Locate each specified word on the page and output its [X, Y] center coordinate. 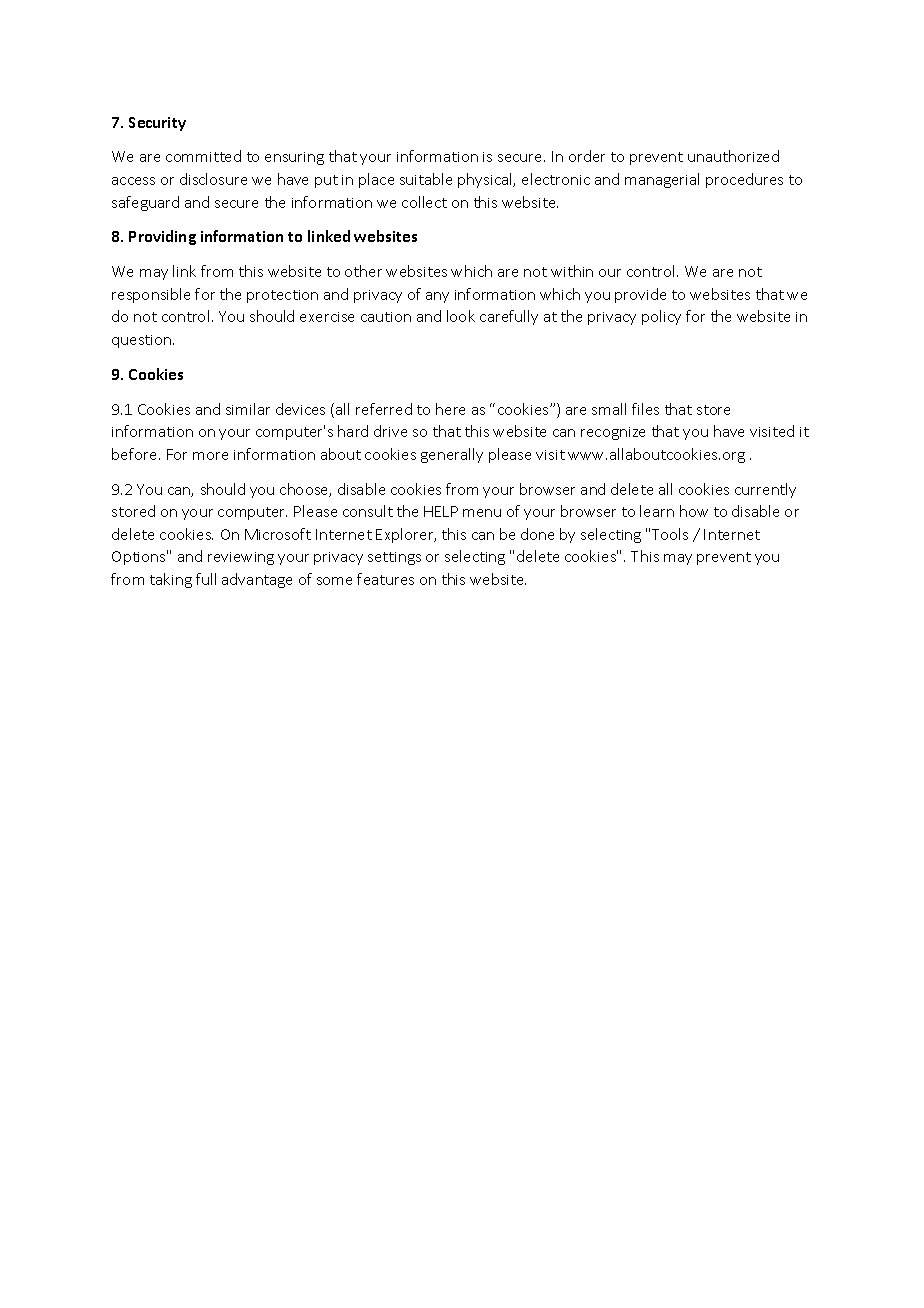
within [572, 271]
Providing [162, 237]
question [143, 341]
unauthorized [733, 156]
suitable [426, 179]
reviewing [241, 558]
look [461, 316]
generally [452, 455]
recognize [613, 433]
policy [661, 317]
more [210, 456]
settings [394, 558]
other [363, 271]
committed [203, 156]
